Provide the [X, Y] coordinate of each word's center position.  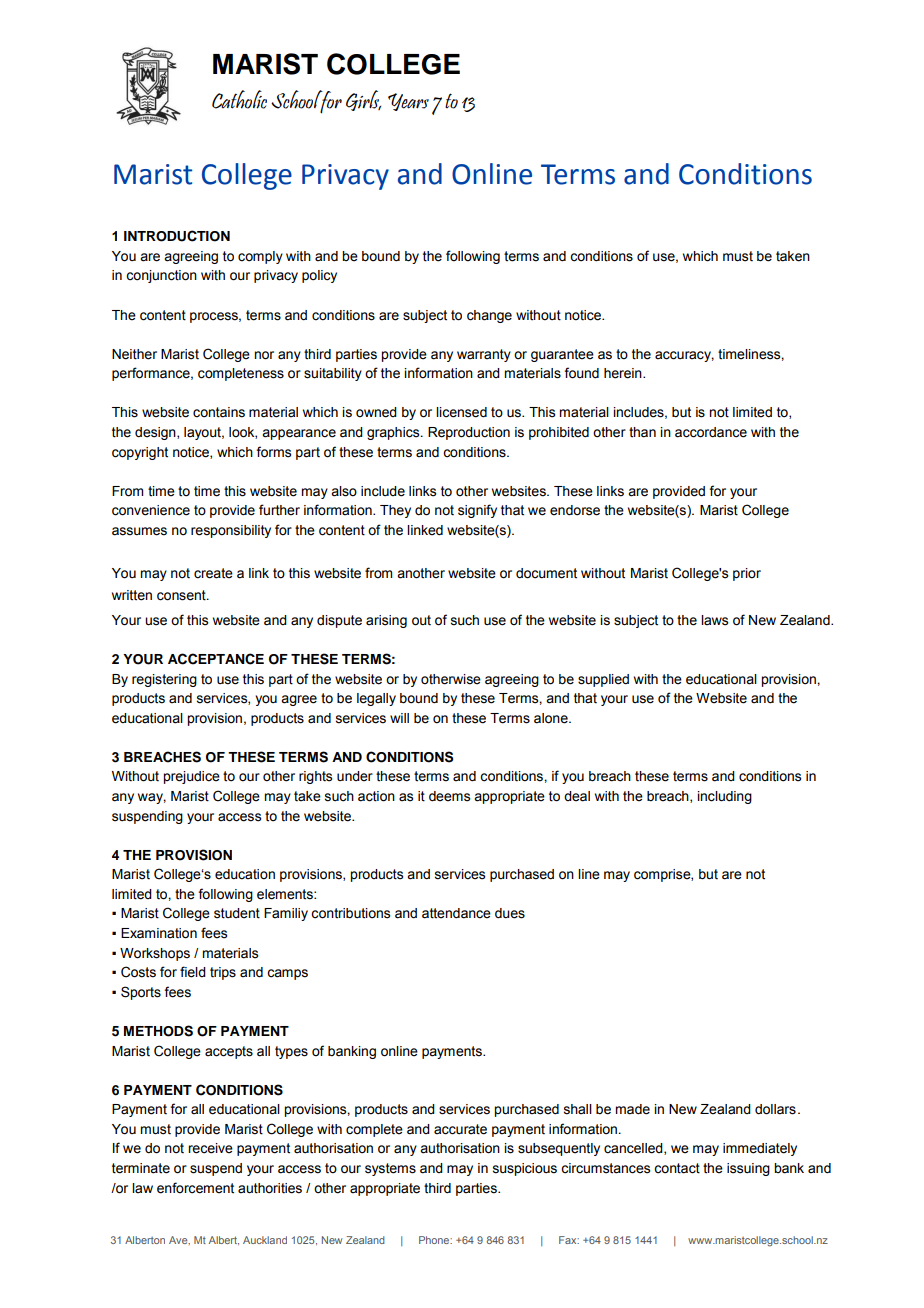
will [399, 718]
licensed [461, 412]
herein [624, 373]
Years [408, 102]
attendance [456, 913]
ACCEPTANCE [216, 659]
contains [219, 412]
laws [714, 620]
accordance [711, 432]
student [237, 913]
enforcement [195, 1188]
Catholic [239, 99]
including [724, 797]
